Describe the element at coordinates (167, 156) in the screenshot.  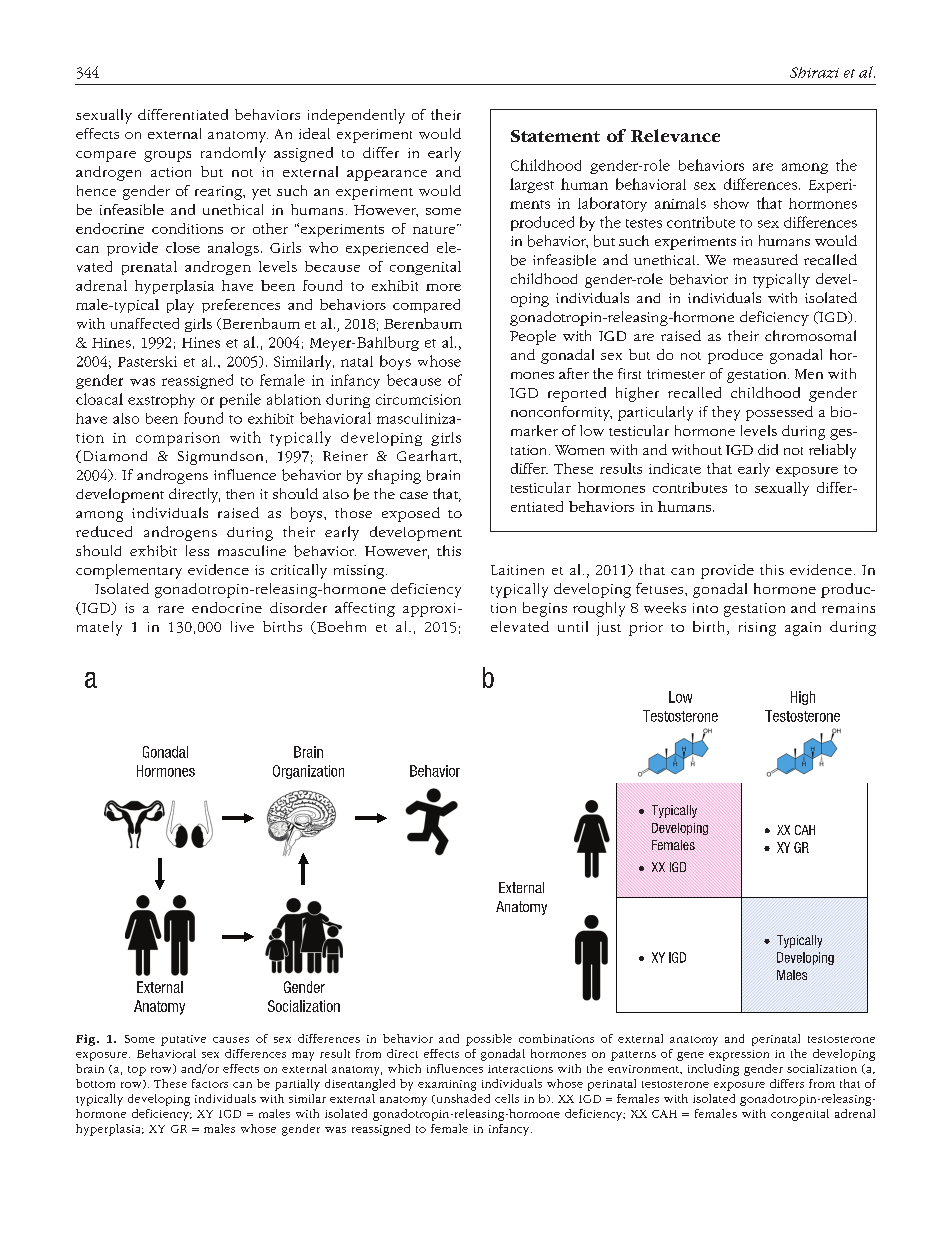
I see `groups` at that location.
